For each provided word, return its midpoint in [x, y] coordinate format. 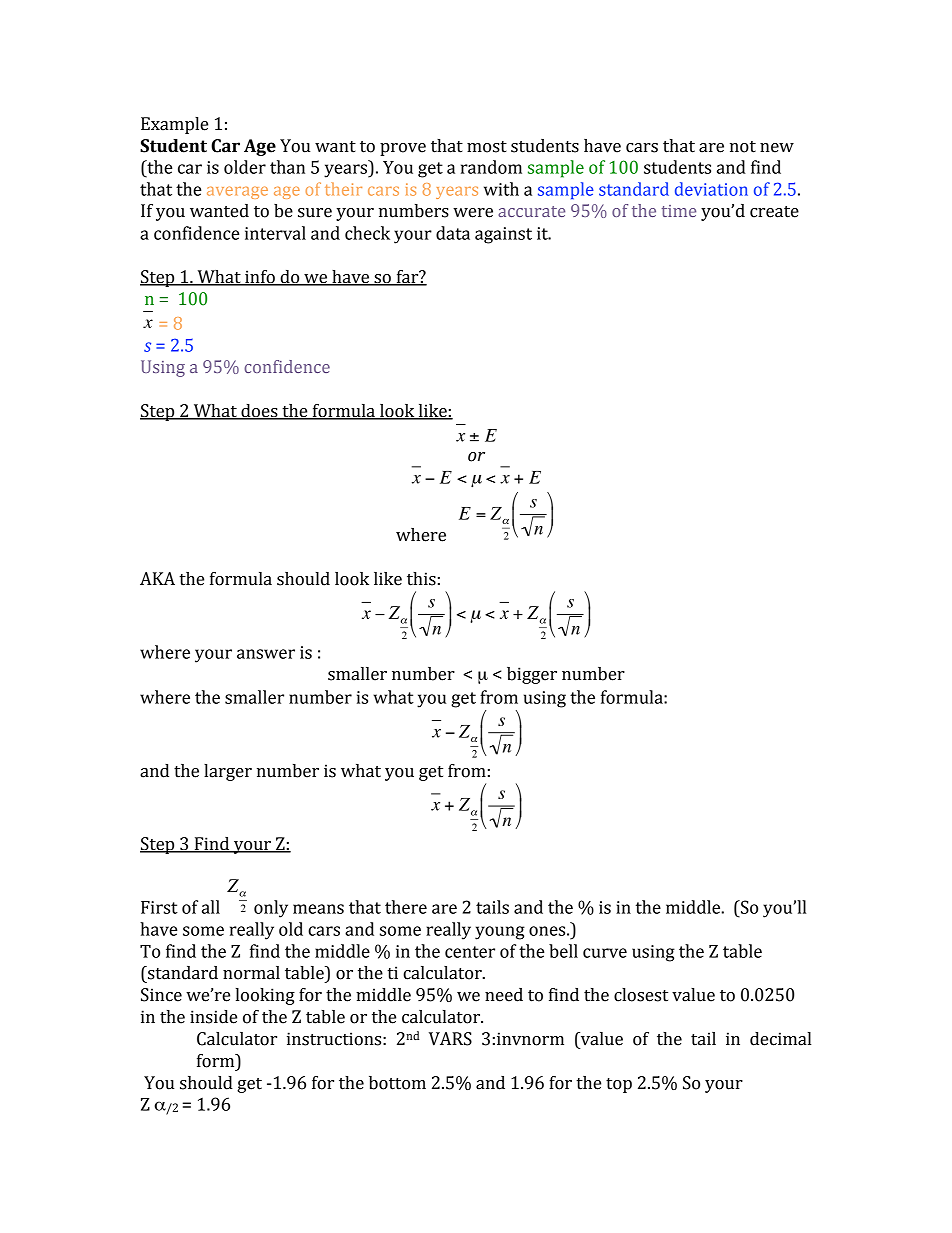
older [245, 167]
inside [213, 1017]
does [259, 412]
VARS [450, 1039]
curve [605, 953]
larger [228, 772]
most [487, 147]
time [679, 211]
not [743, 147]
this [421, 579]
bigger [532, 675]
